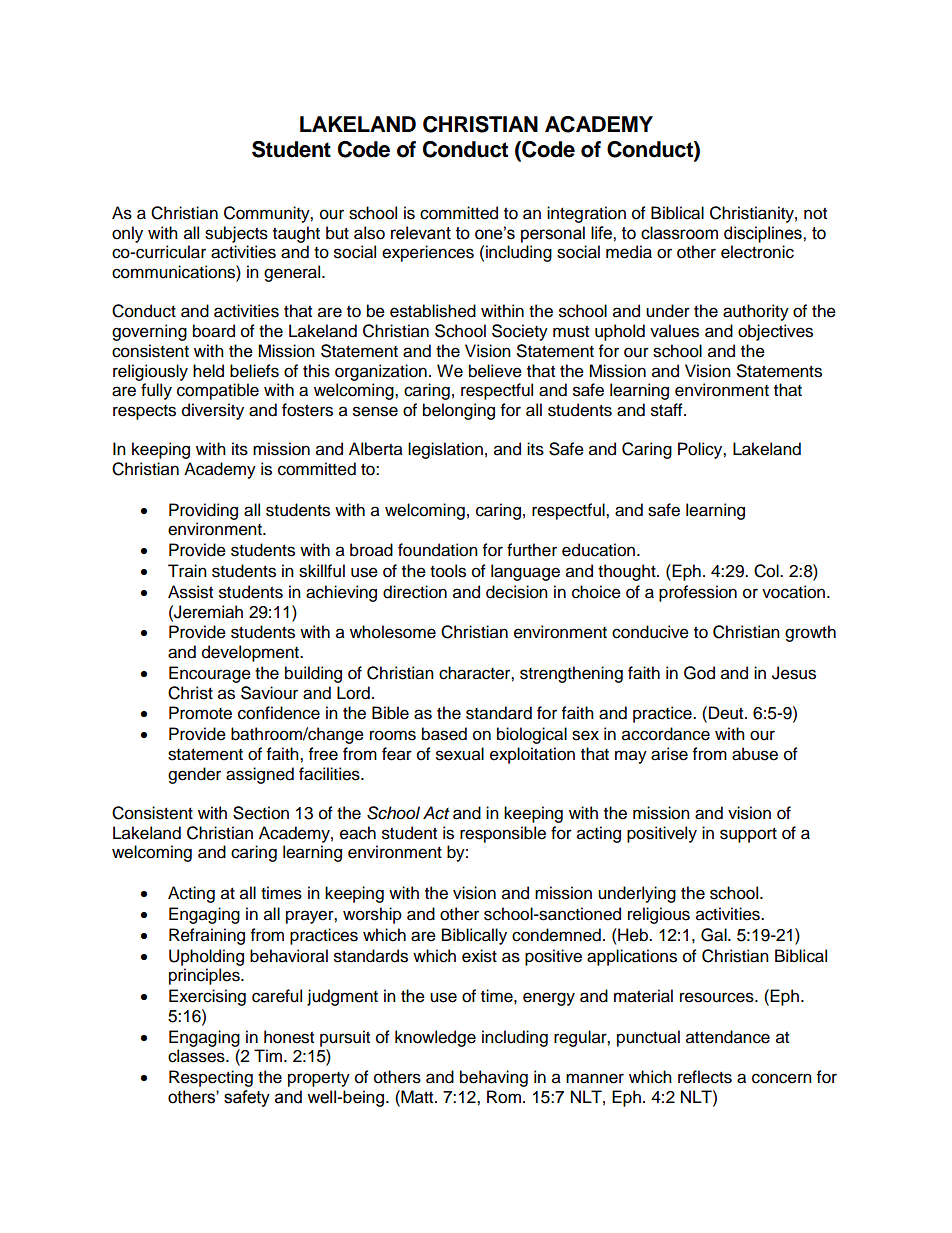 The image size is (952, 1233). I want to click on behaving, so click(494, 1078).
